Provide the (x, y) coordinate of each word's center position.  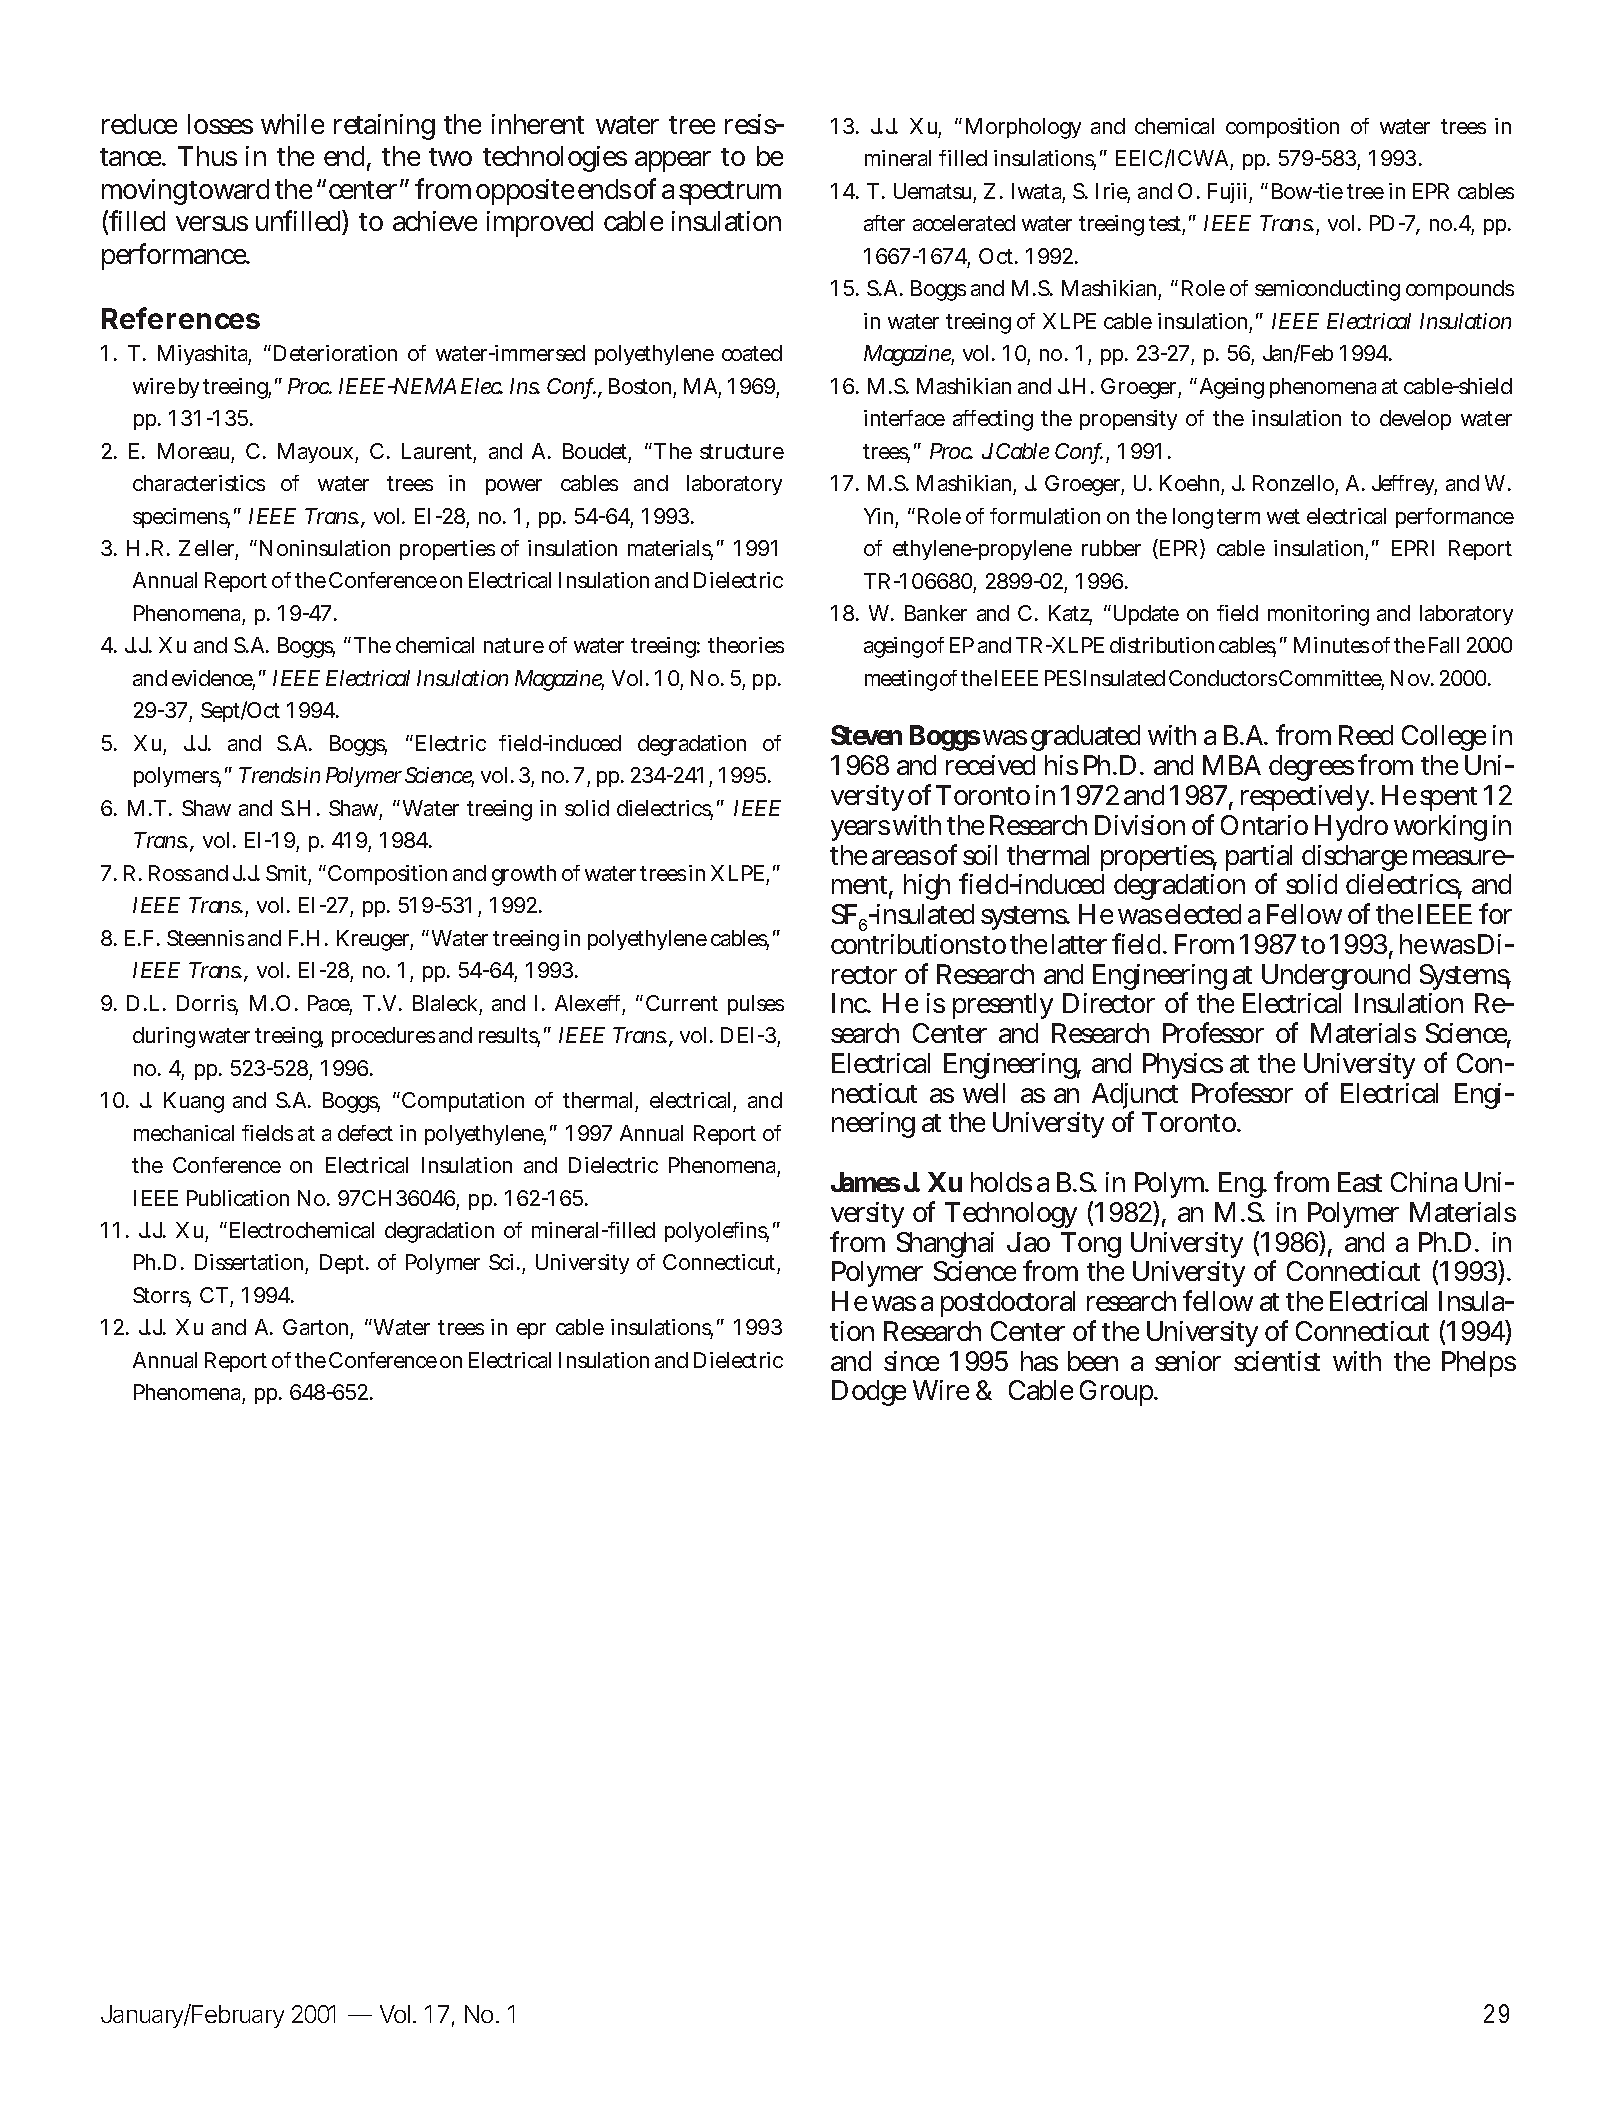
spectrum (730, 193)
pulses (756, 1005)
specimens (181, 518)
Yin (878, 516)
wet (1283, 516)
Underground (1336, 977)
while (292, 124)
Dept (344, 1264)
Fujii (1227, 193)
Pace (330, 1004)
